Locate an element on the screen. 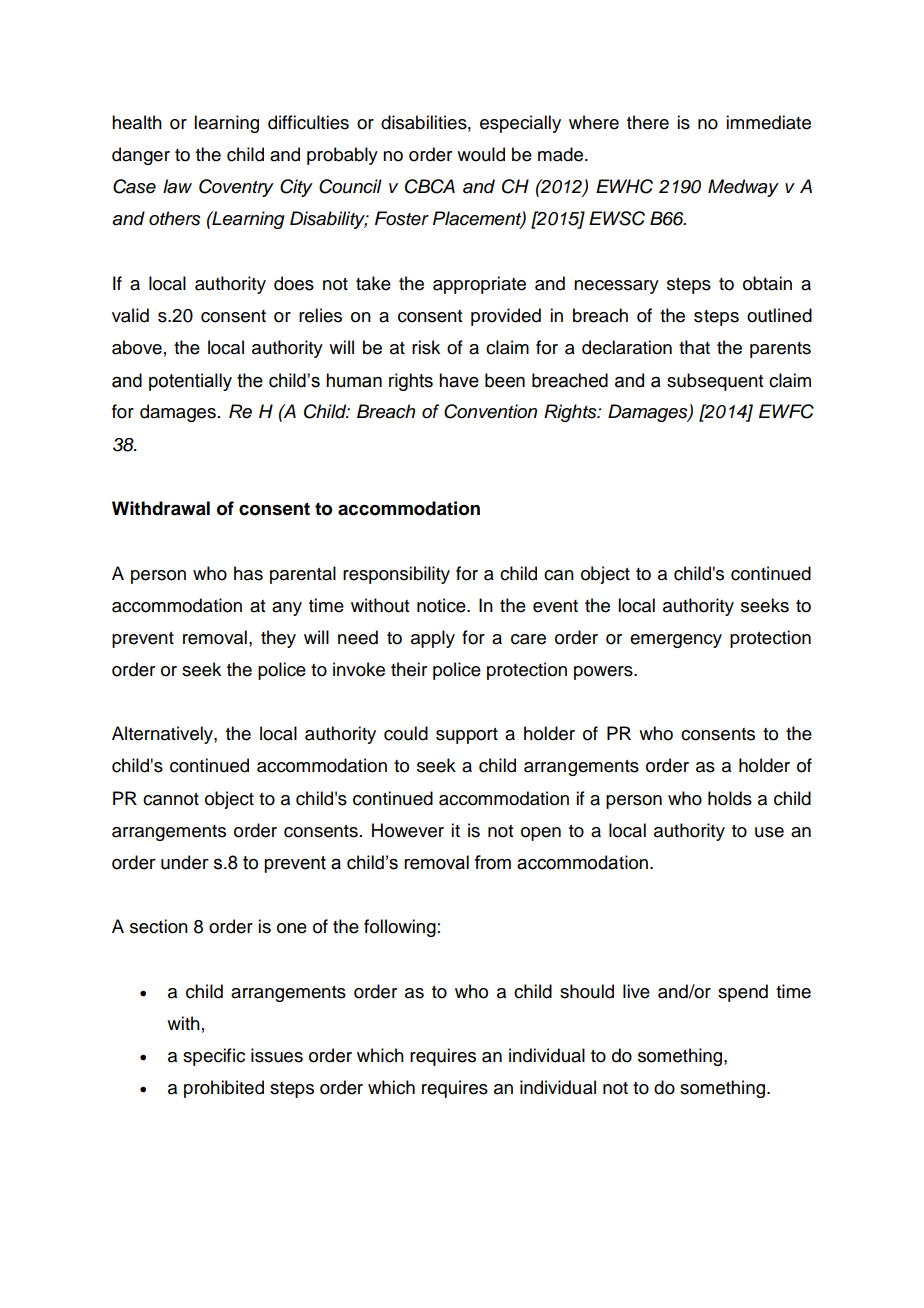 The width and height of the screenshot is (924, 1308). law is located at coordinates (177, 186).
